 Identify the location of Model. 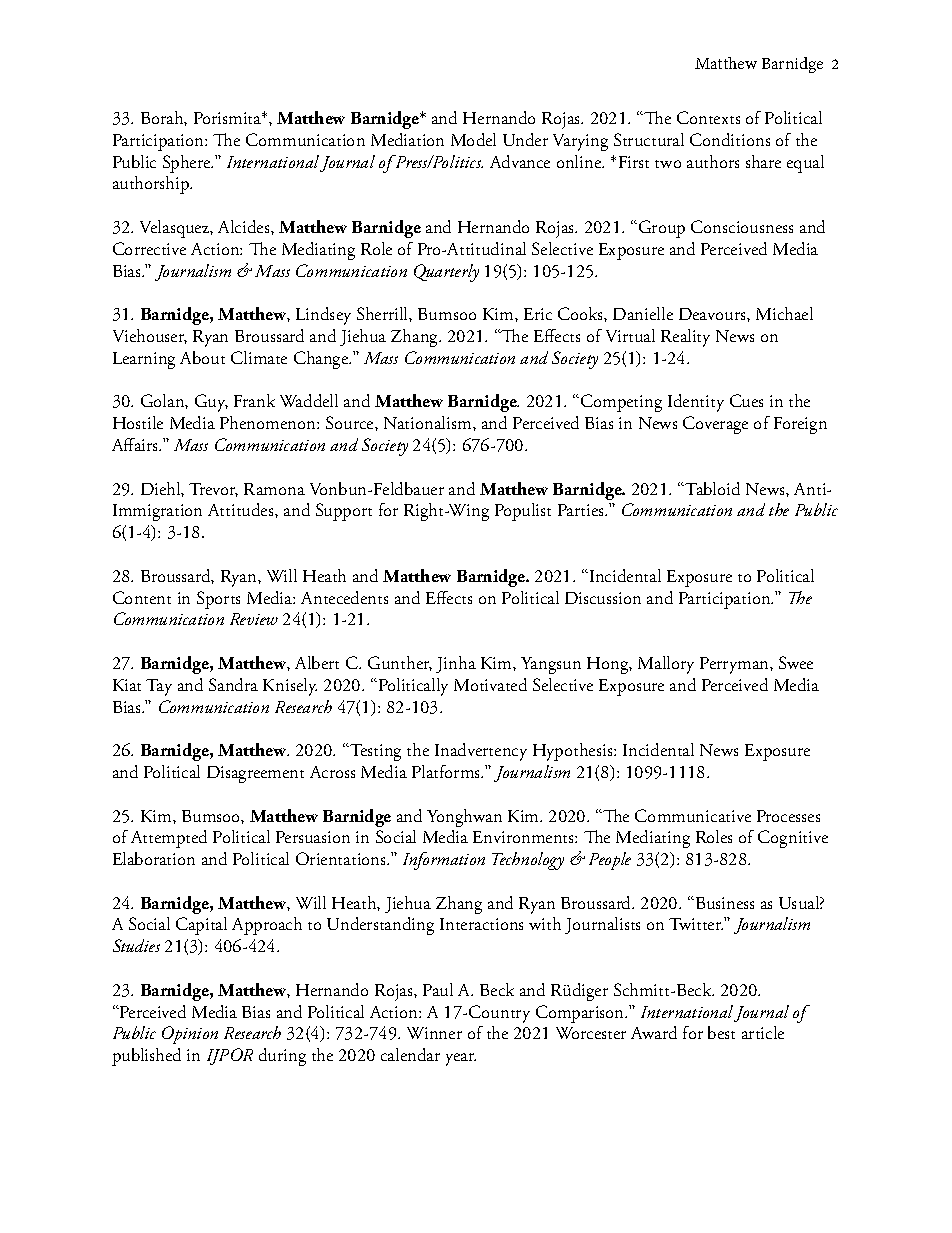
(473, 139).
